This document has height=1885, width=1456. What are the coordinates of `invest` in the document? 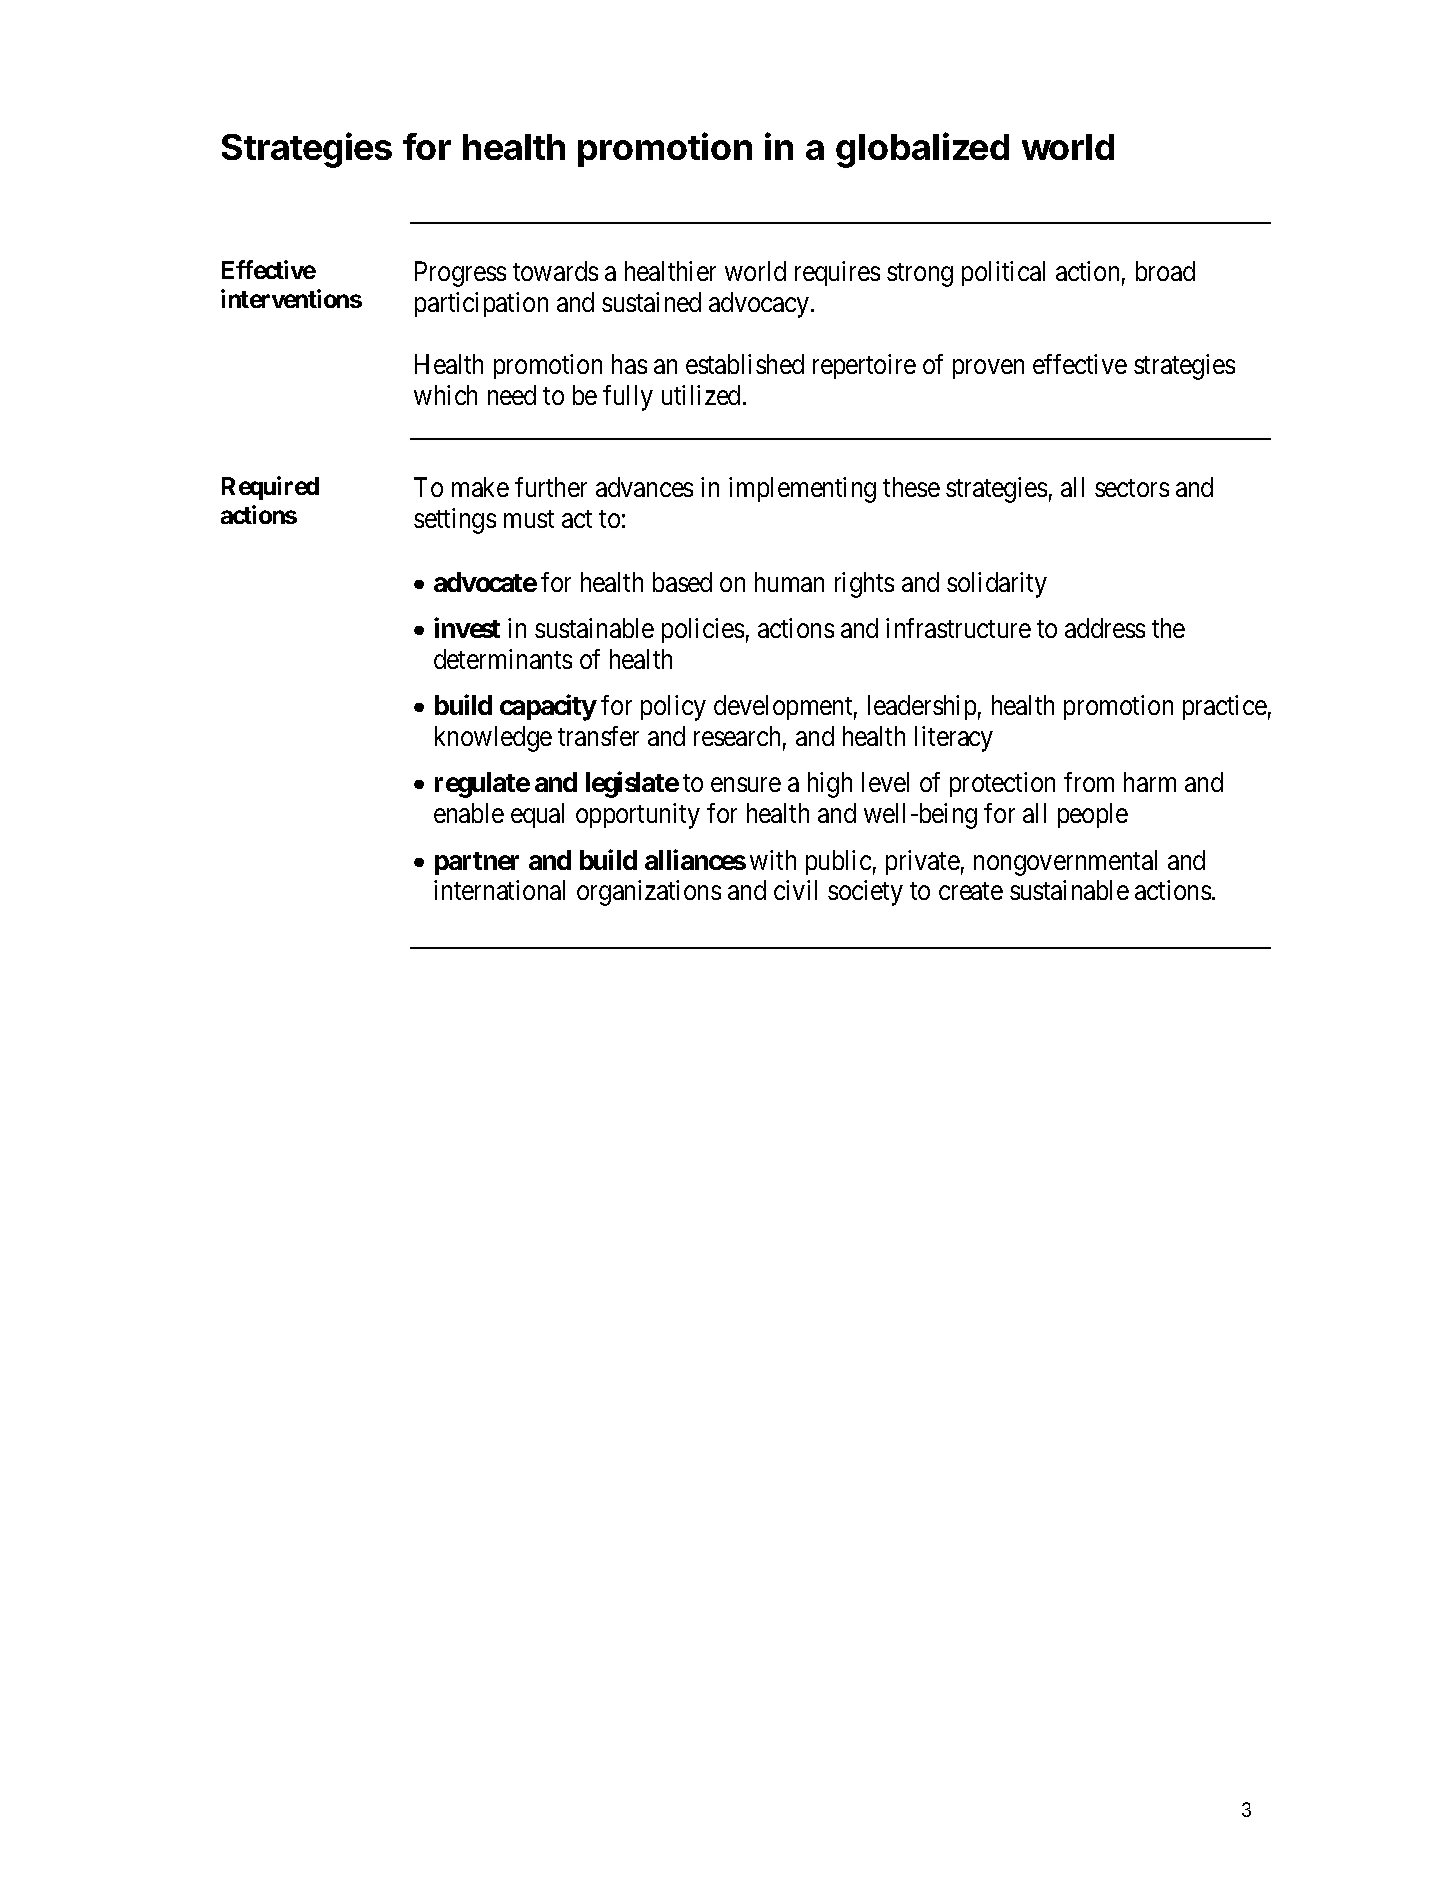 It's located at (467, 628).
